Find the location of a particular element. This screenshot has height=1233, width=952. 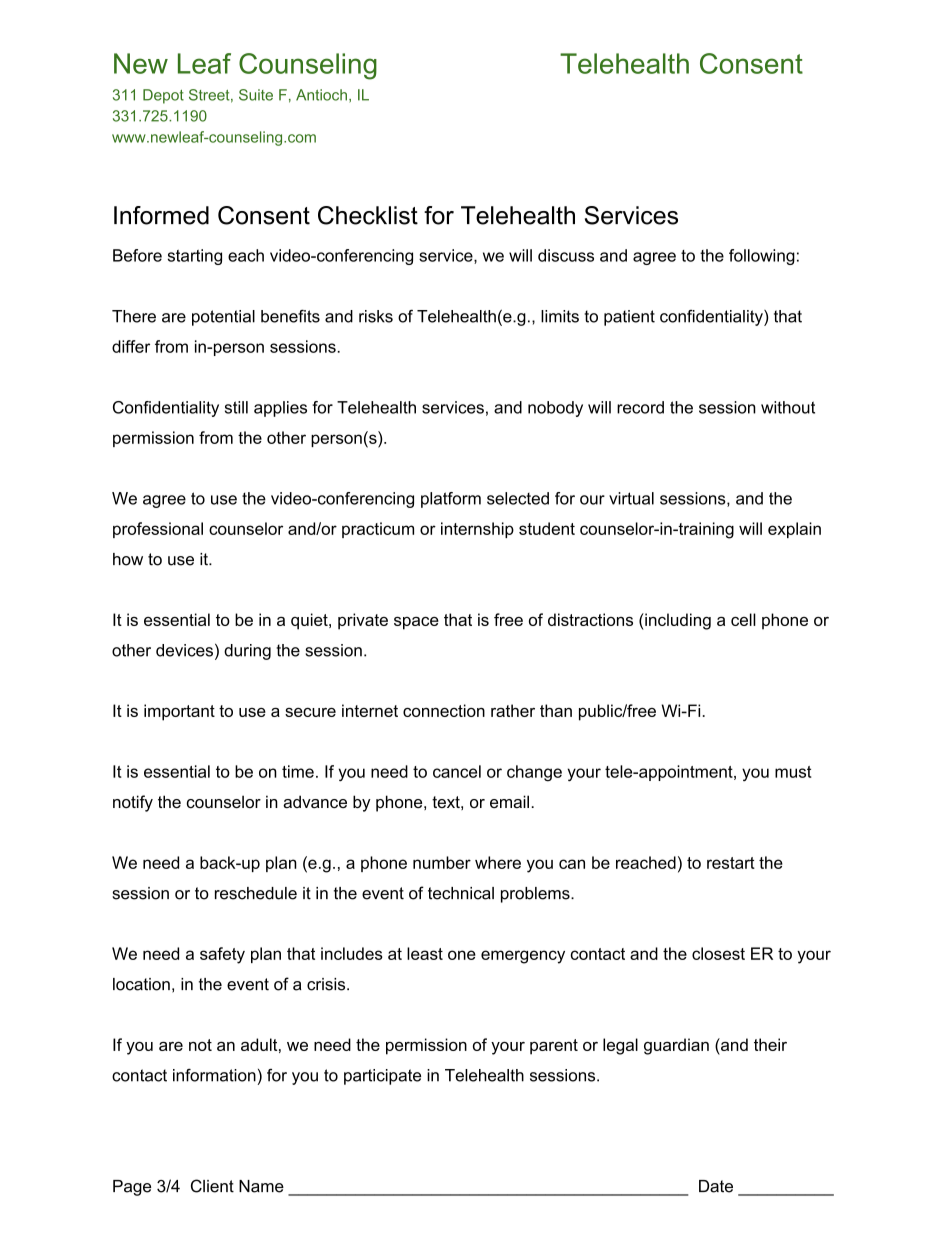

during is located at coordinates (247, 652).
